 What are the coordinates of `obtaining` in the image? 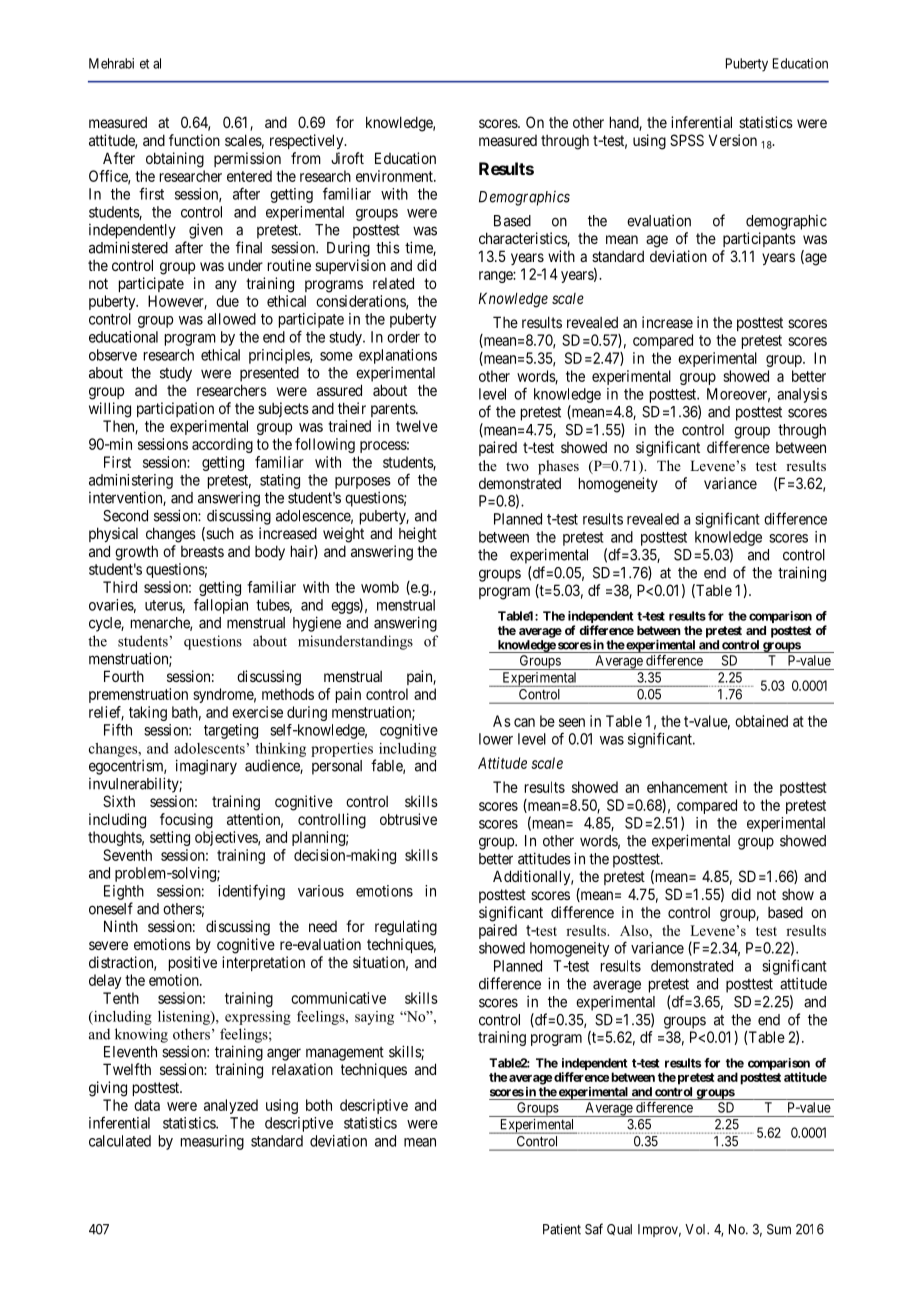 It's located at (175, 160).
